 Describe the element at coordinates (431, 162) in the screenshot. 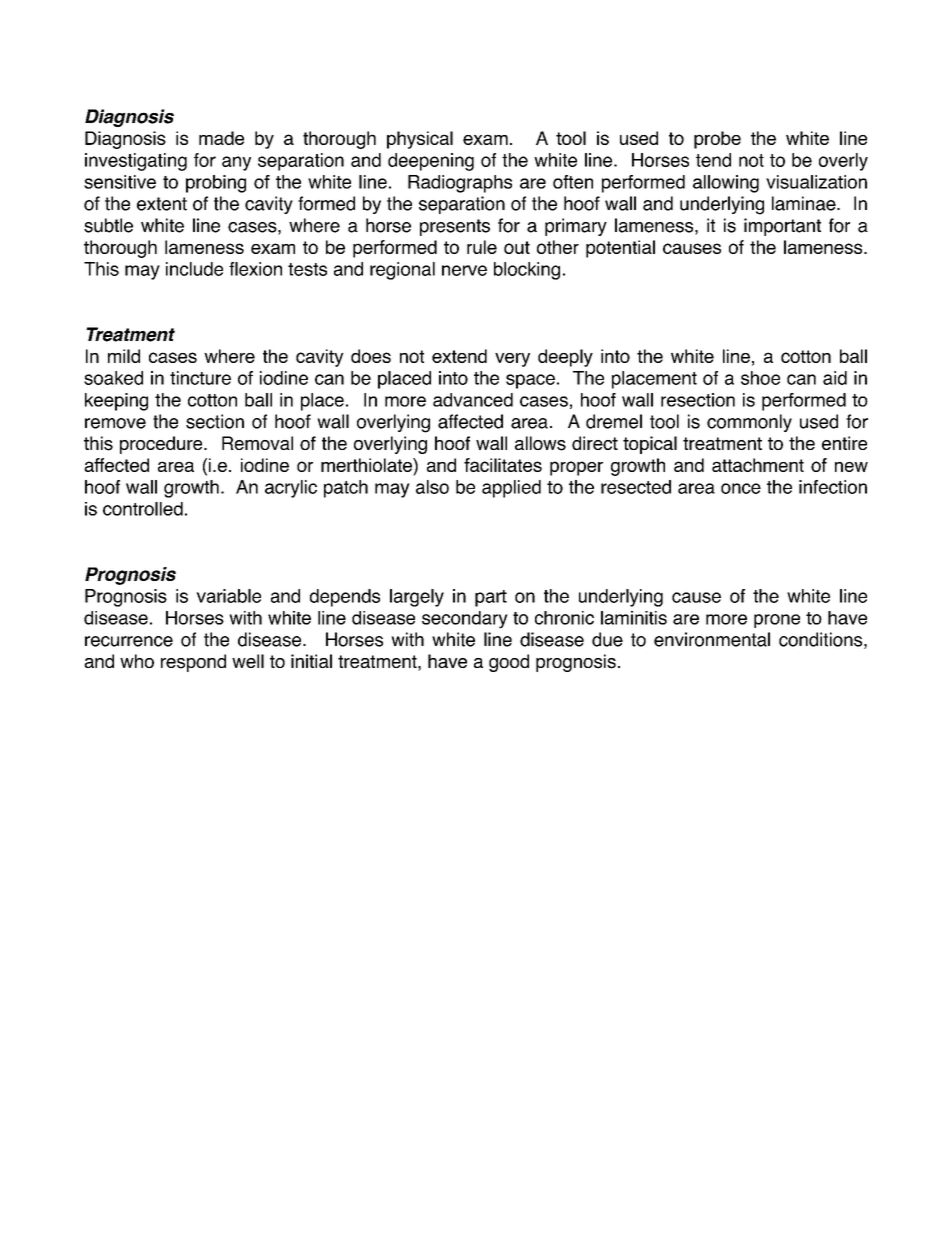

I see `deepening` at that location.
